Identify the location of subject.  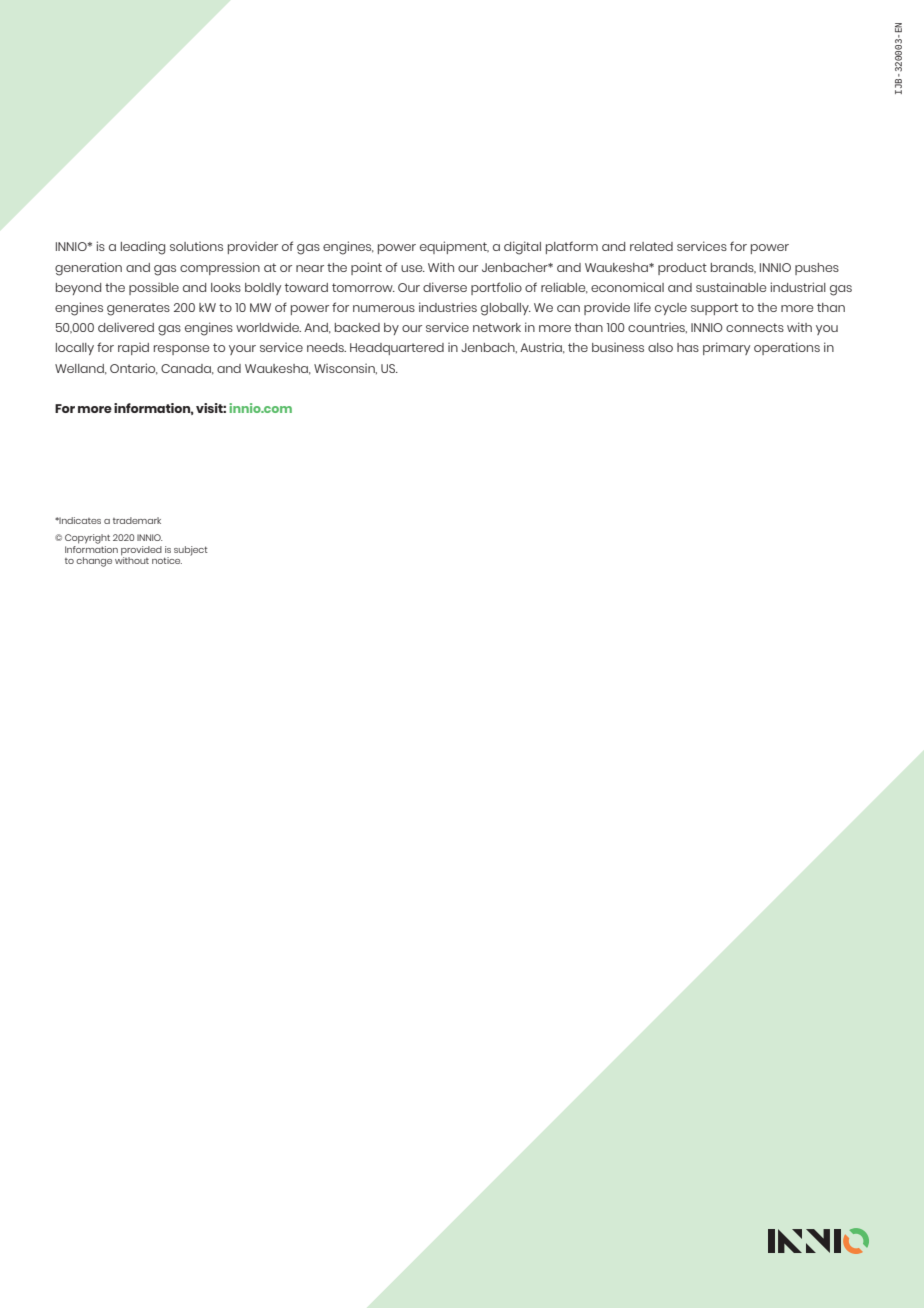
(191, 551).
